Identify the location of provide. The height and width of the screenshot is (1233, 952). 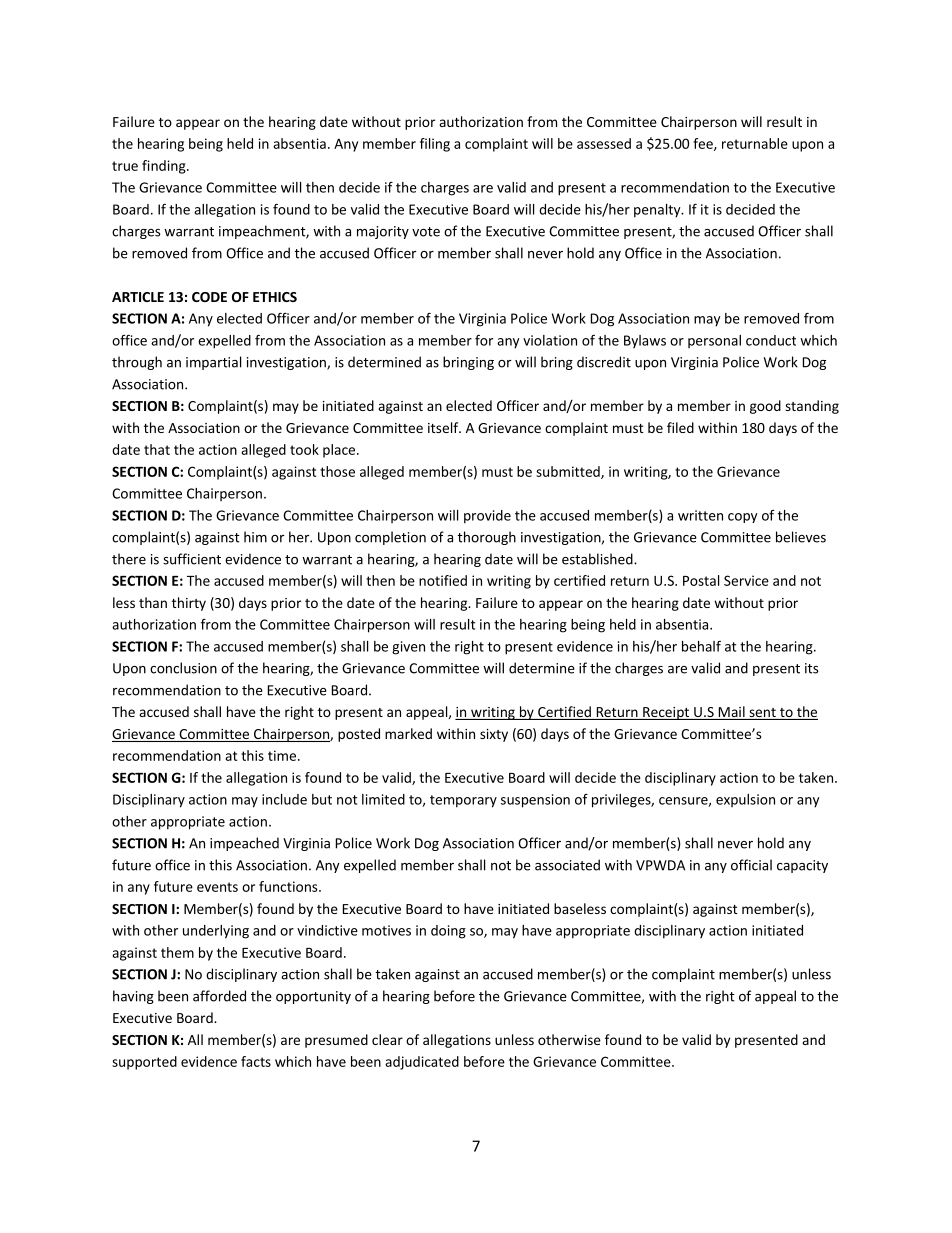
(487, 517).
